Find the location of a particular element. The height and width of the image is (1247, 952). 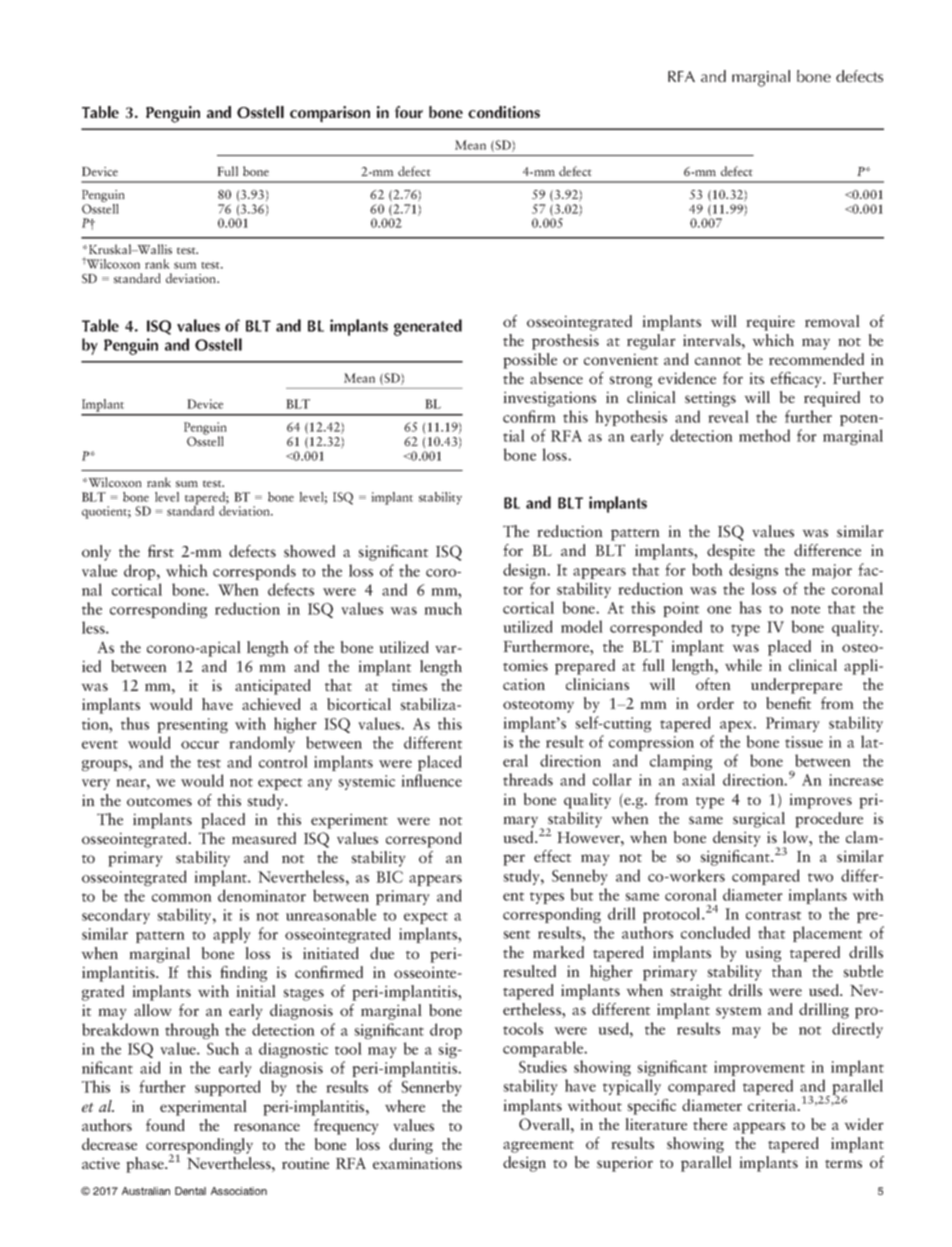

removal is located at coordinates (832, 321).
